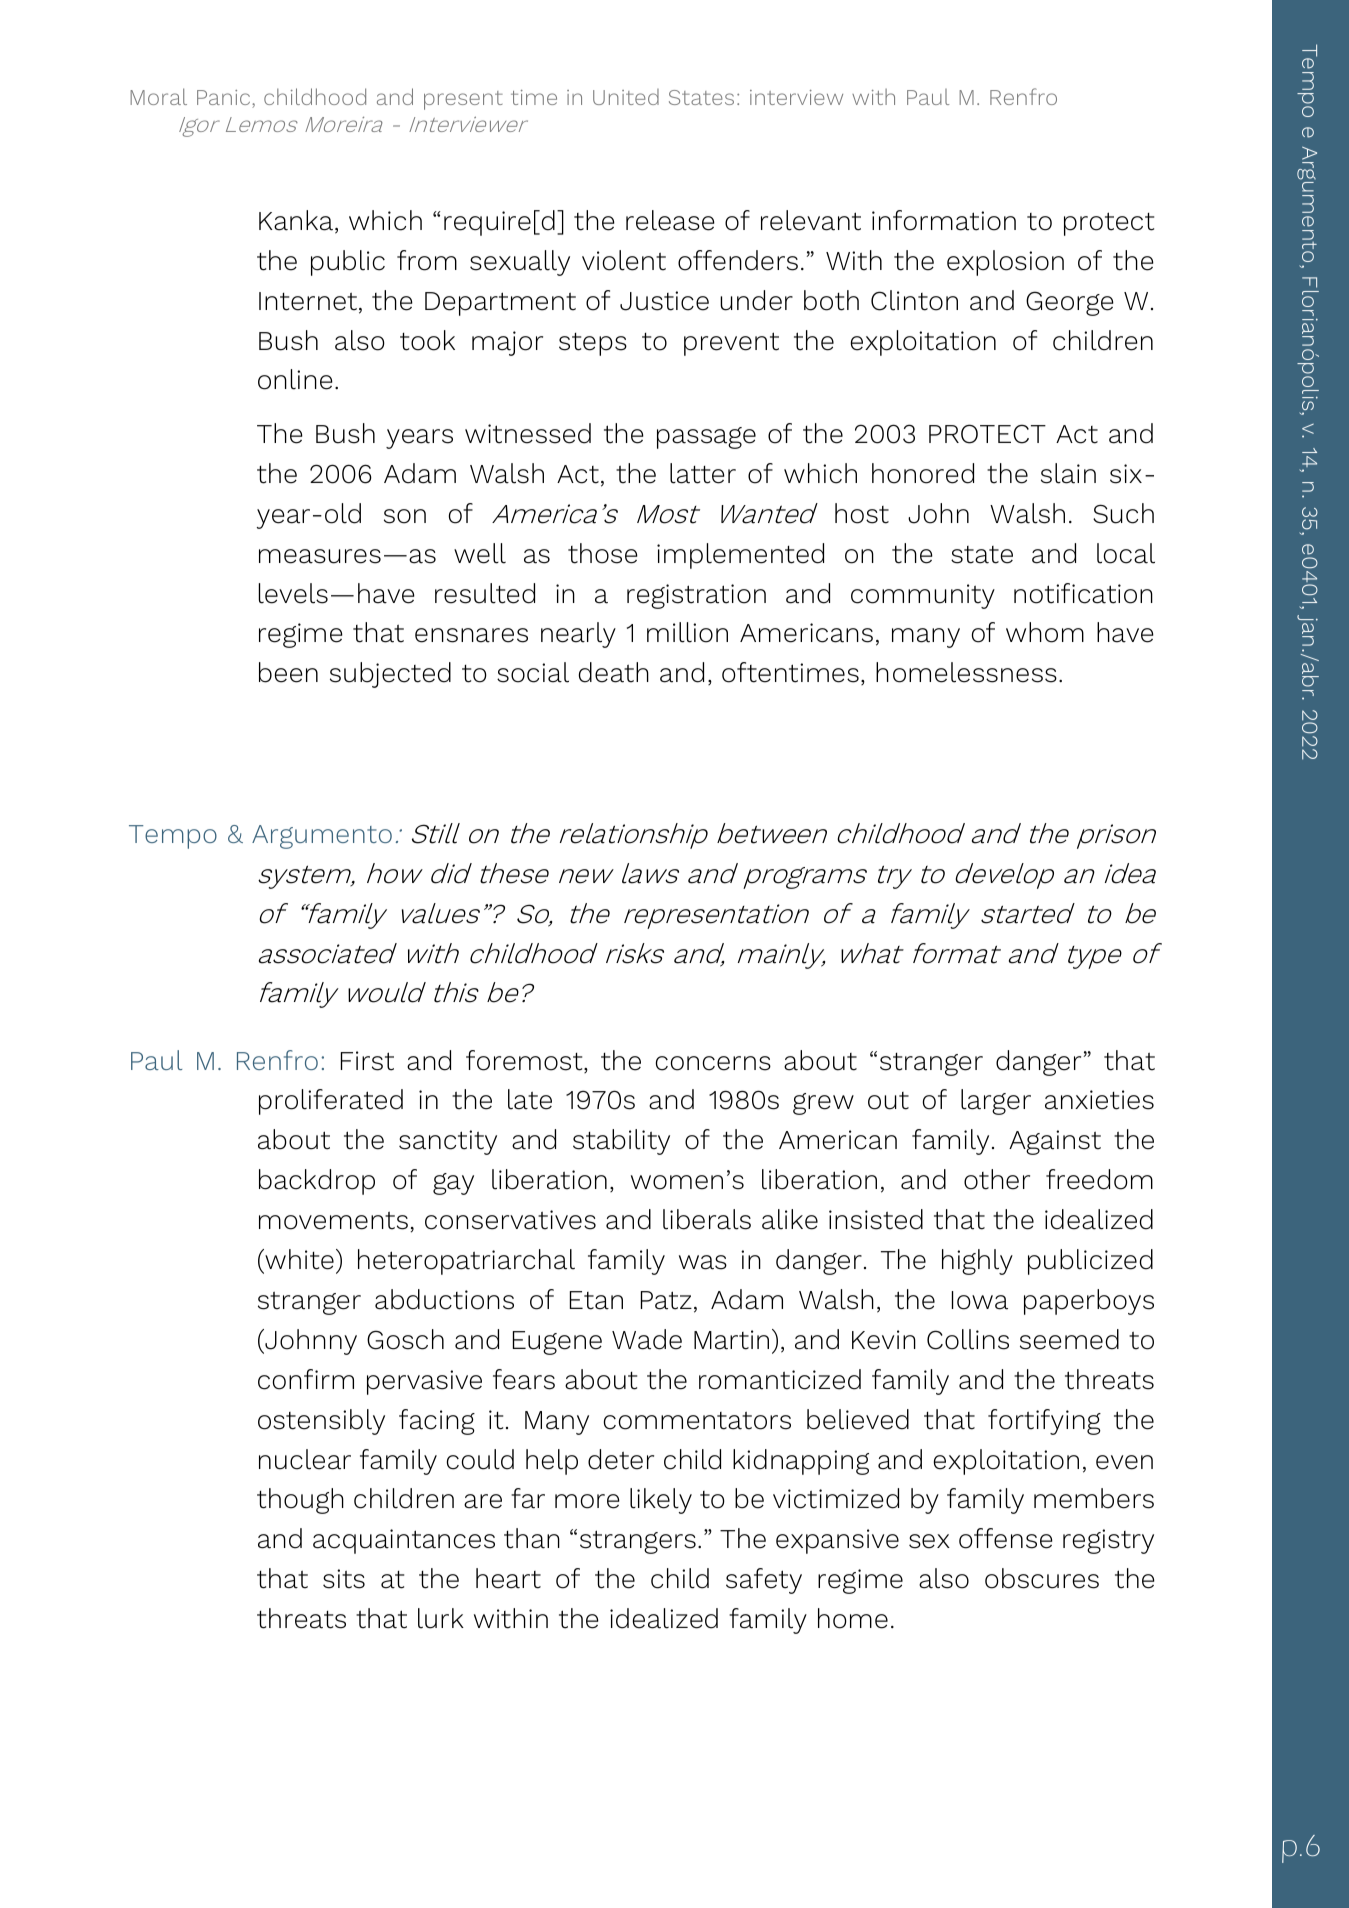 Image resolution: width=1349 pixels, height=1908 pixels. I want to click on First, so click(367, 1061).
